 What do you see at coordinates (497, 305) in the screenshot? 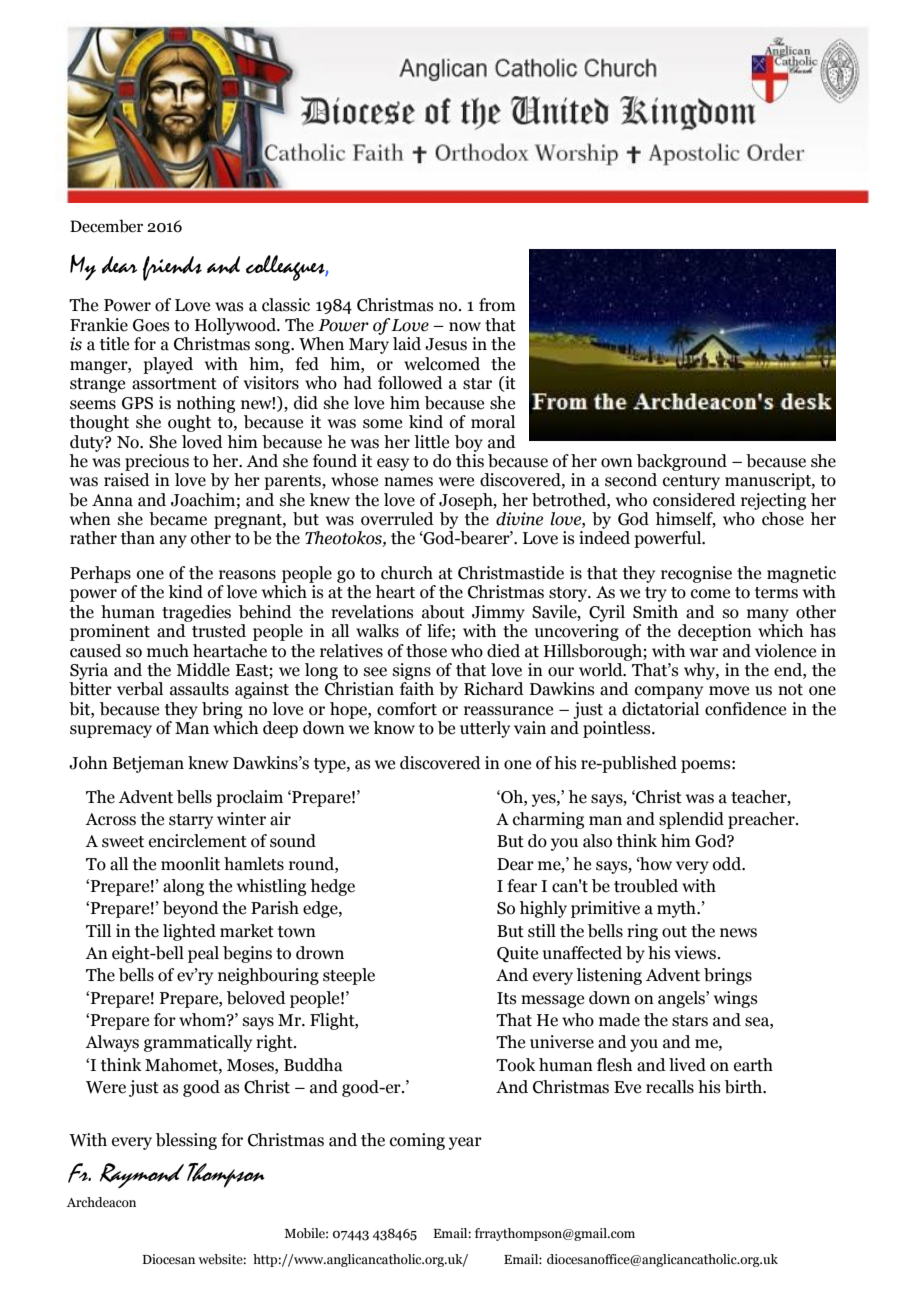
I see `from` at bounding box center [497, 305].
